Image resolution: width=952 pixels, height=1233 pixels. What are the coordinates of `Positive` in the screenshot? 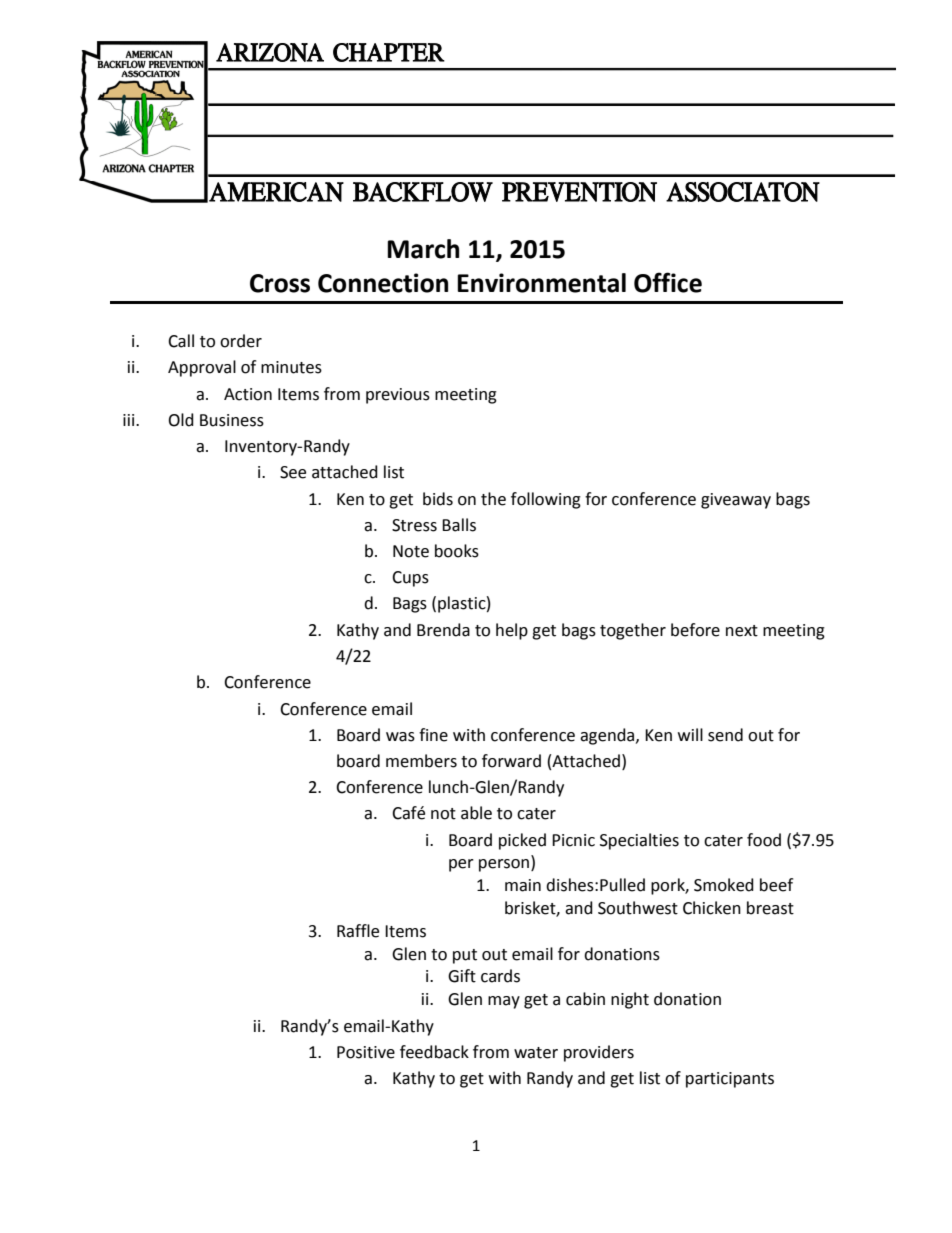 It's located at (366, 1052).
